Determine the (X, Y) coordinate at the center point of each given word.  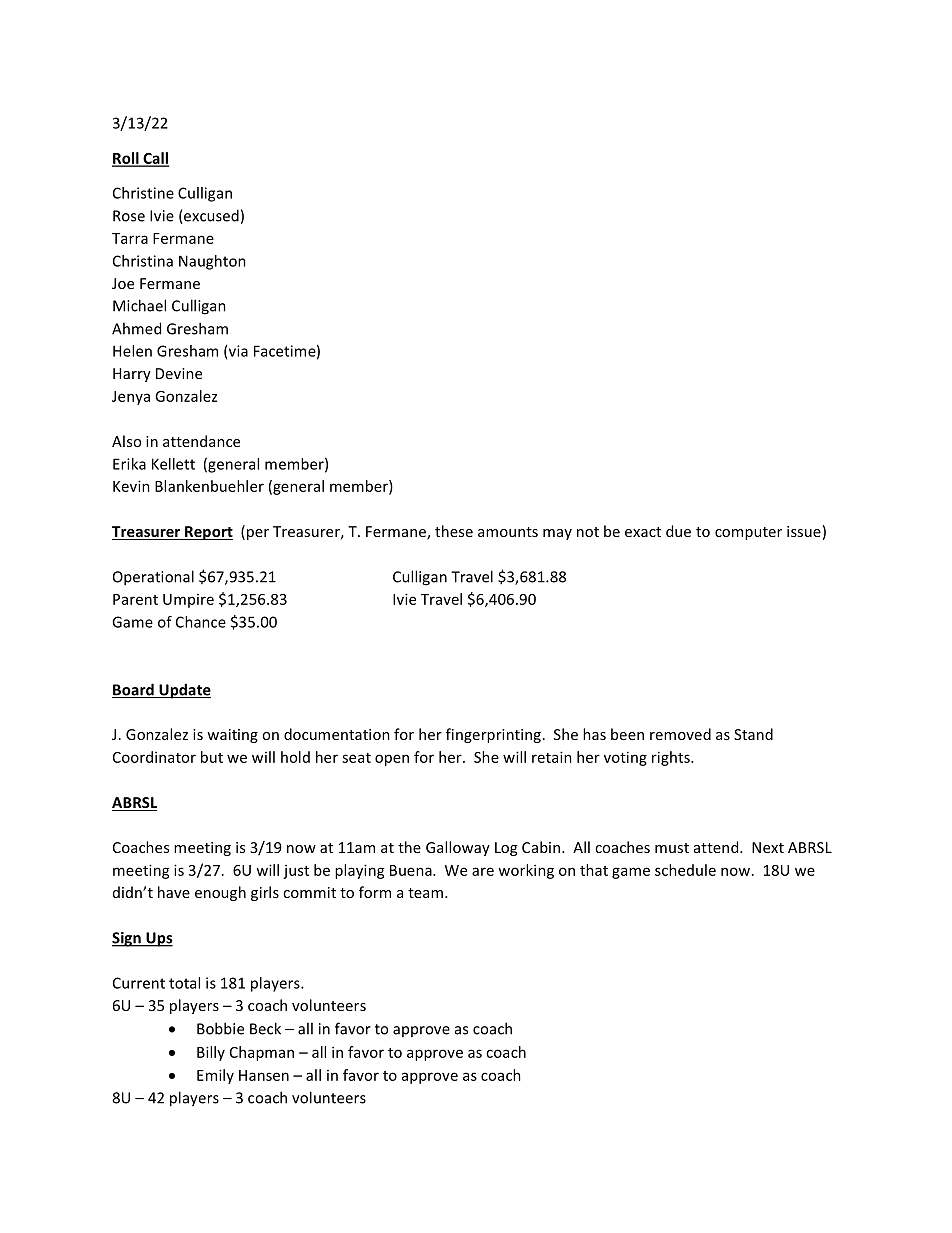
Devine (179, 373)
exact (643, 532)
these (454, 531)
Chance (201, 622)
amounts (508, 532)
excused (210, 216)
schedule (685, 870)
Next (768, 847)
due (678, 531)
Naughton (212, 262)
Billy (211, 1053)
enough (220, 893)
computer (748, 533)
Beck (265, 1028)
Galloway (458, 848)
